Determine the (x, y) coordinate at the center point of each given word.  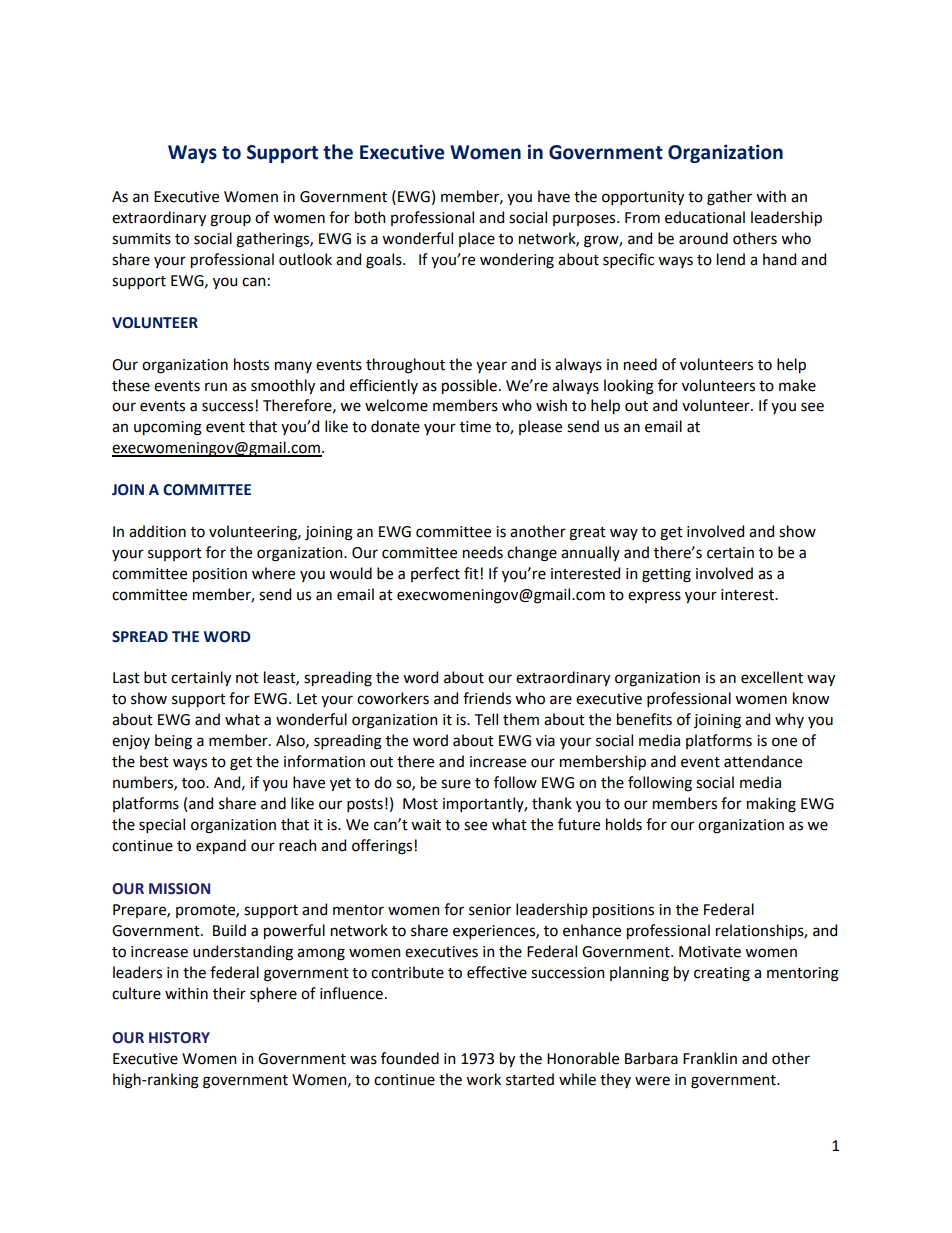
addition (157, 531)
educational (705, 217)
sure (456, 784)
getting (666, 575)
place (477, 239)
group (230, 220)
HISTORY (179, 1038)
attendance (763, 761)
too (194, 783)
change (532, 554)
